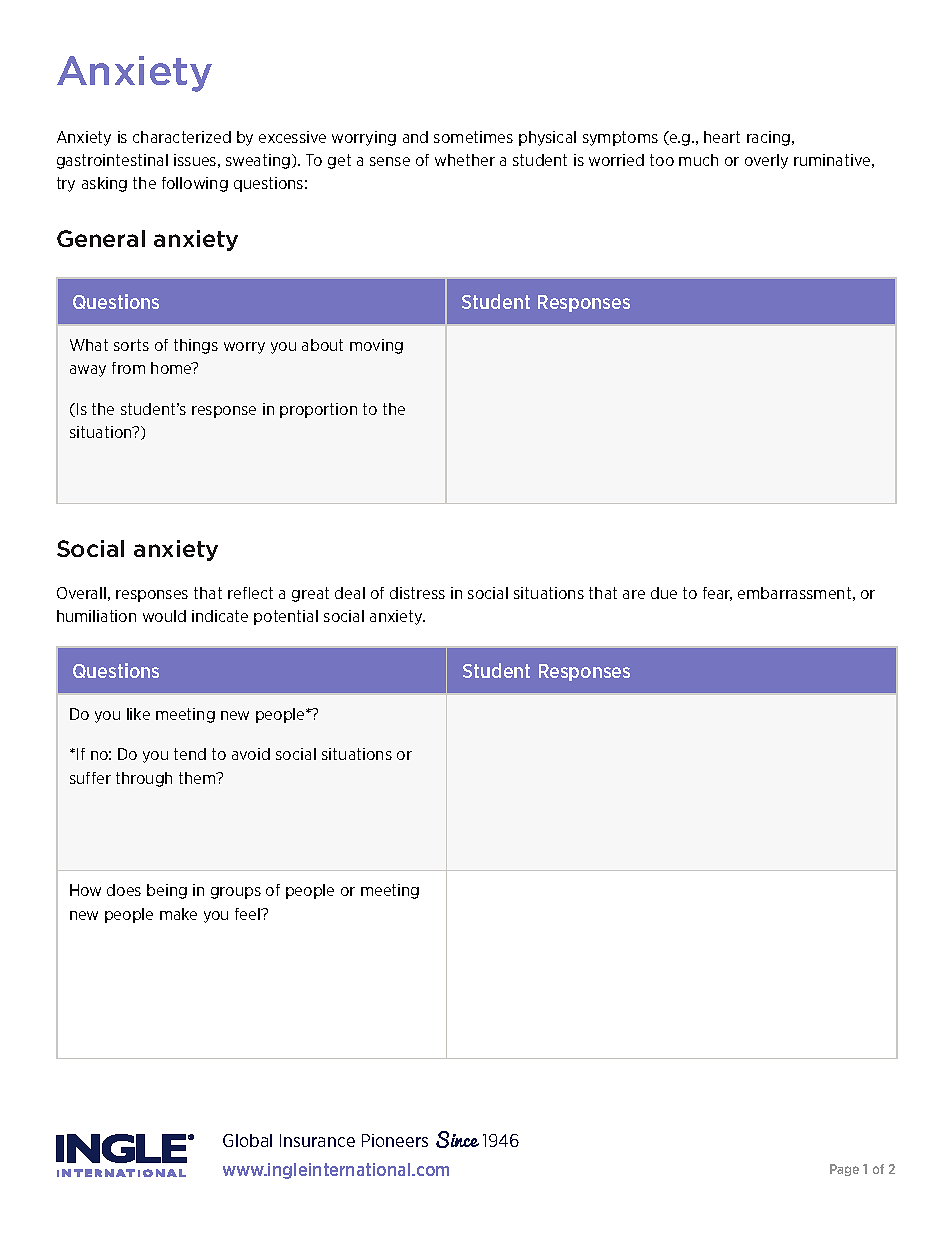 The height and width of the image is (1233, 952). What do you see at coordinates (766, 161) in the image?
I see `overly` at bounding box center [766, 161].
